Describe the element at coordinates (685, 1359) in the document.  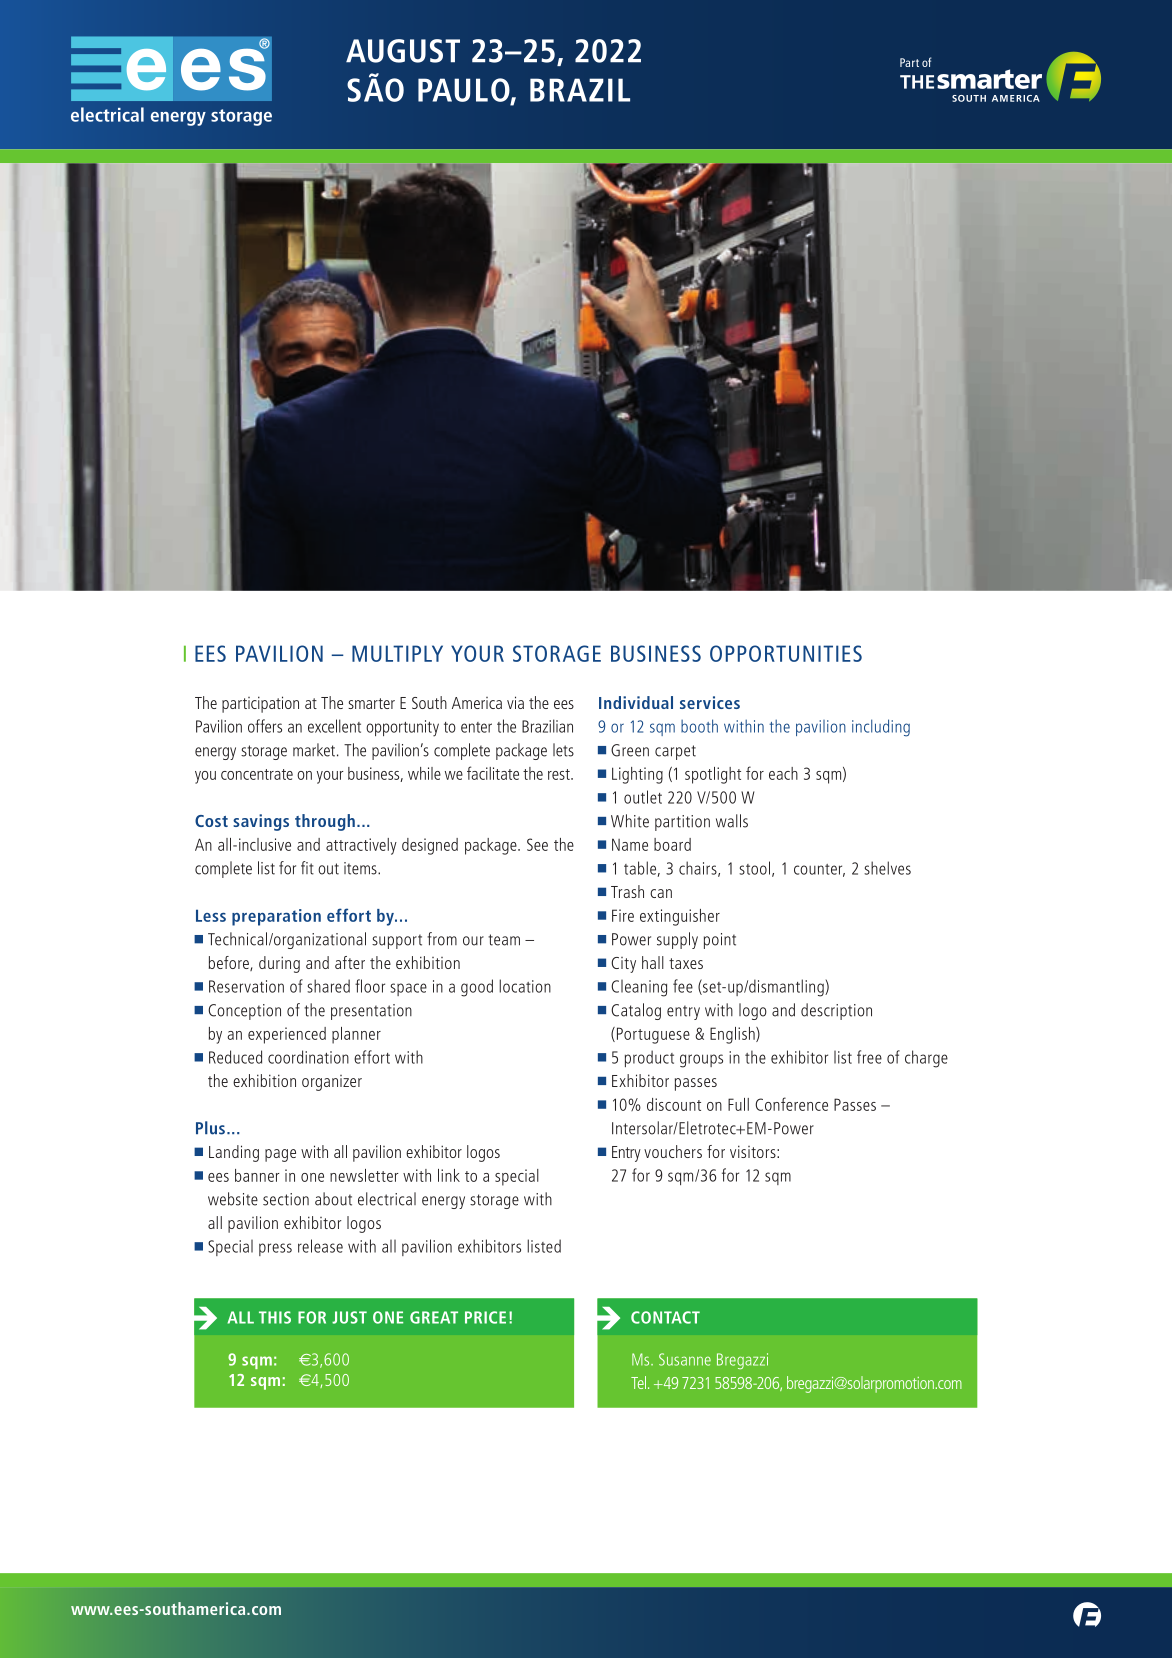
I see `Susanne` at that location.
